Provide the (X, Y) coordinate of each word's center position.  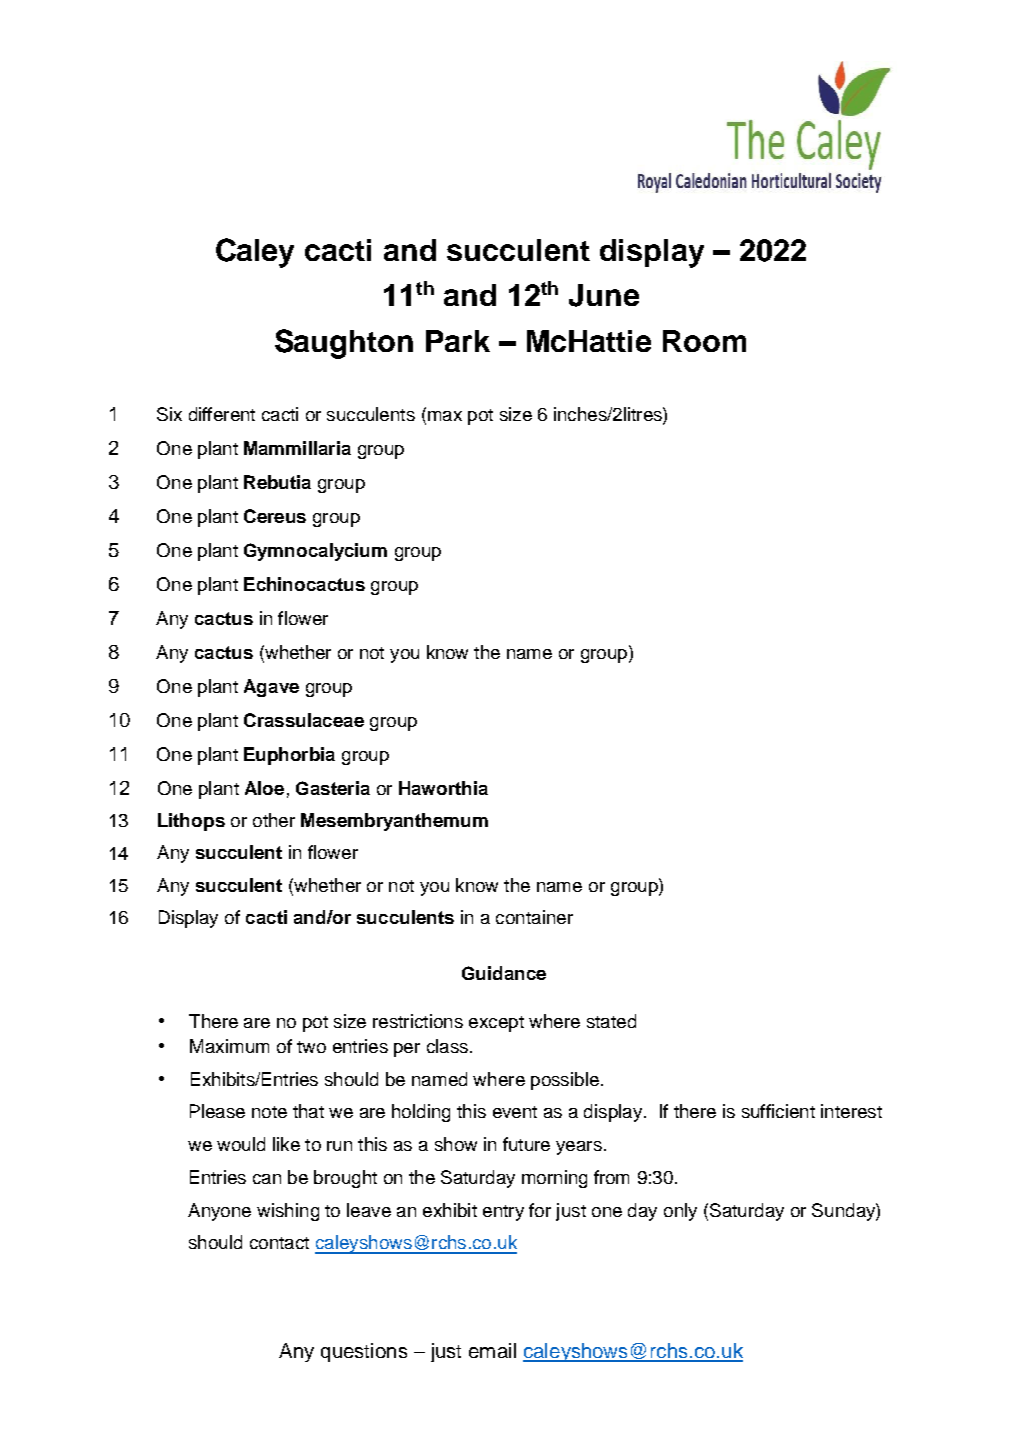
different (222, 414)
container (534, 917)
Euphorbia (289, 756)
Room (704, 341)
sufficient (778, 1111)
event (515, 1112)
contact (279, 1243)
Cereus (275, 516)
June (604, 295)
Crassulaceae (304, 720)
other (274, 820)
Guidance (504, 973)
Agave (271, 688)
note (269, 1112)
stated (611, 1021)
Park (458, 341)
